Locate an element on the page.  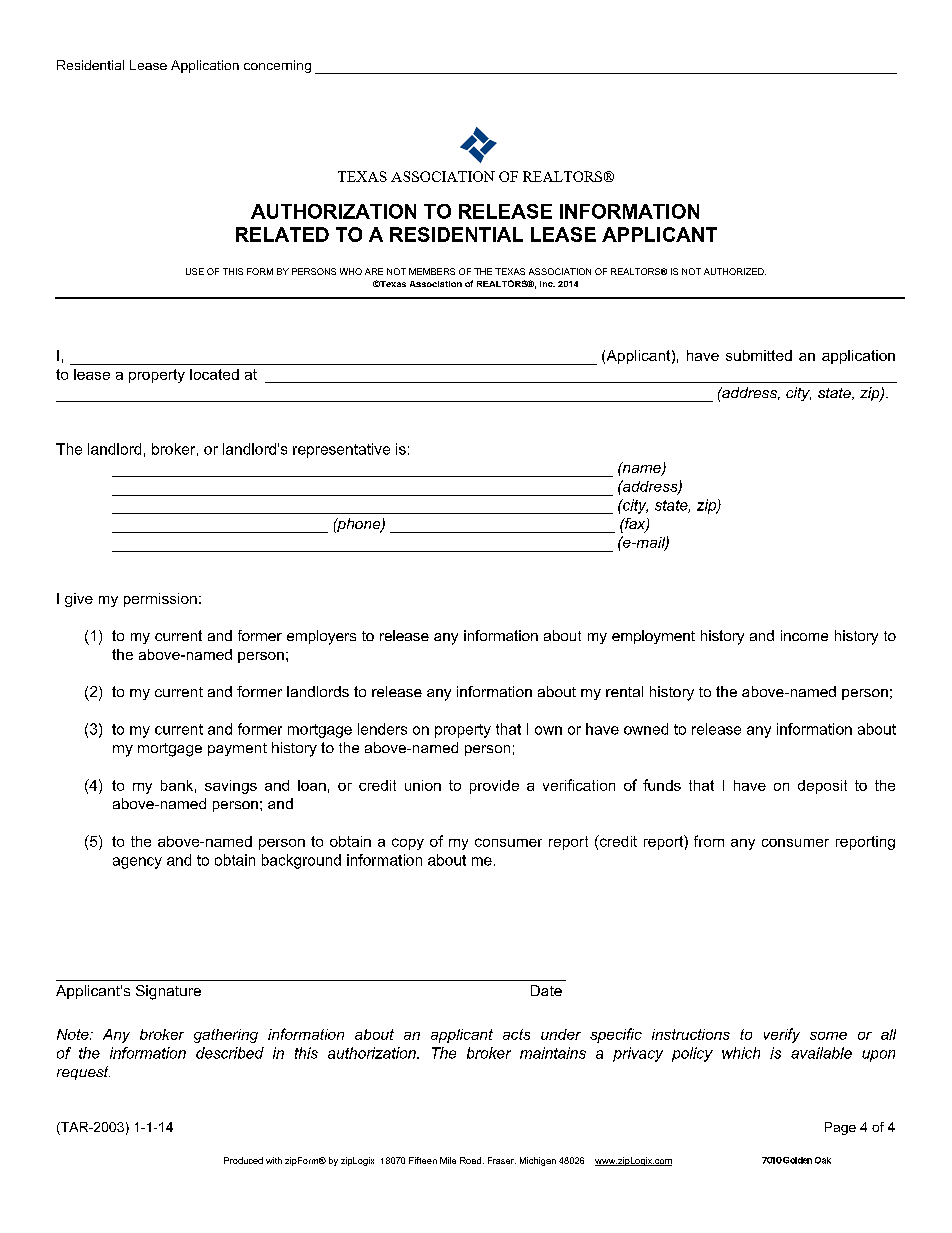
Road is located at coordinates (470, 1160).
